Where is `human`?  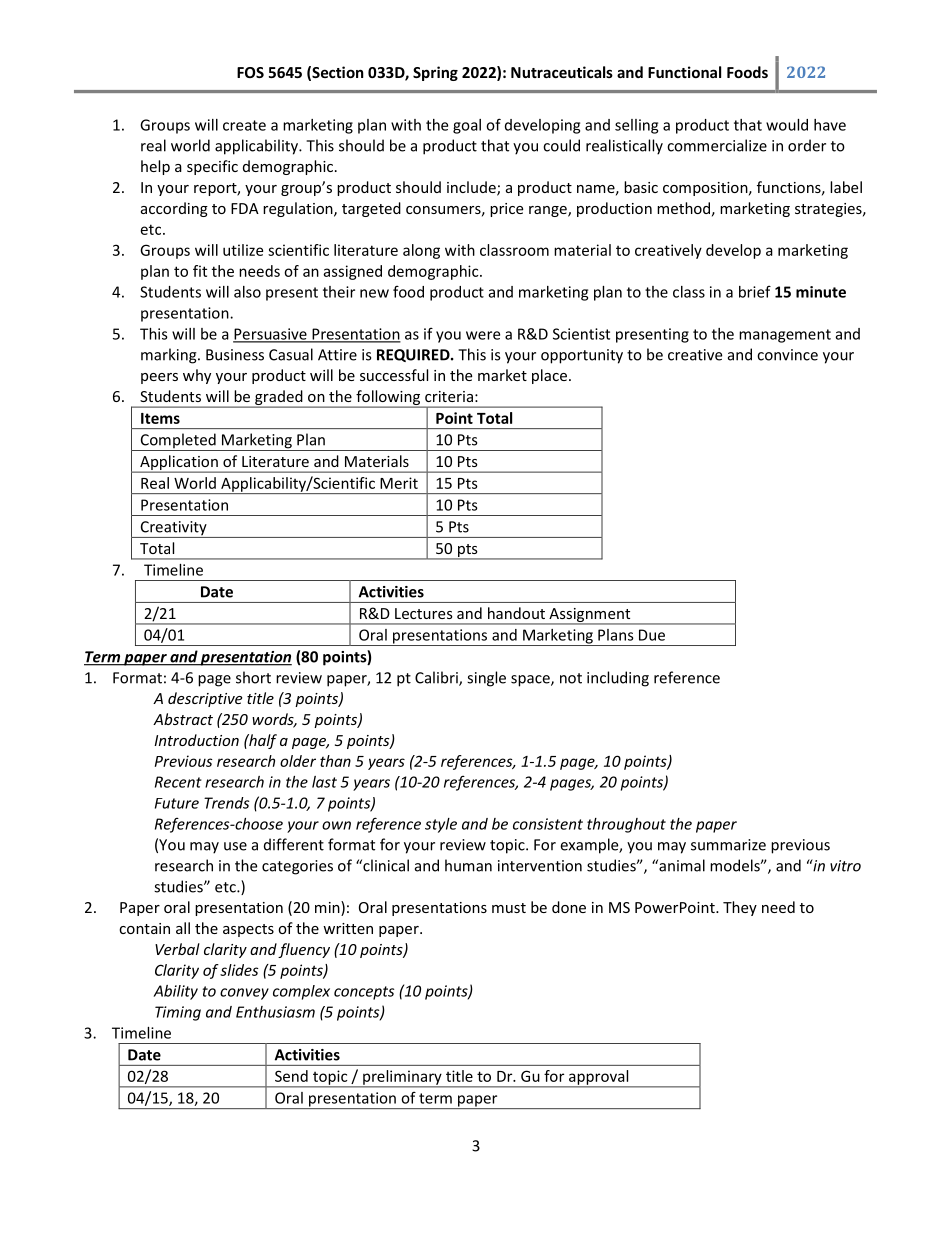
human is located at coordinates (468, 865).
